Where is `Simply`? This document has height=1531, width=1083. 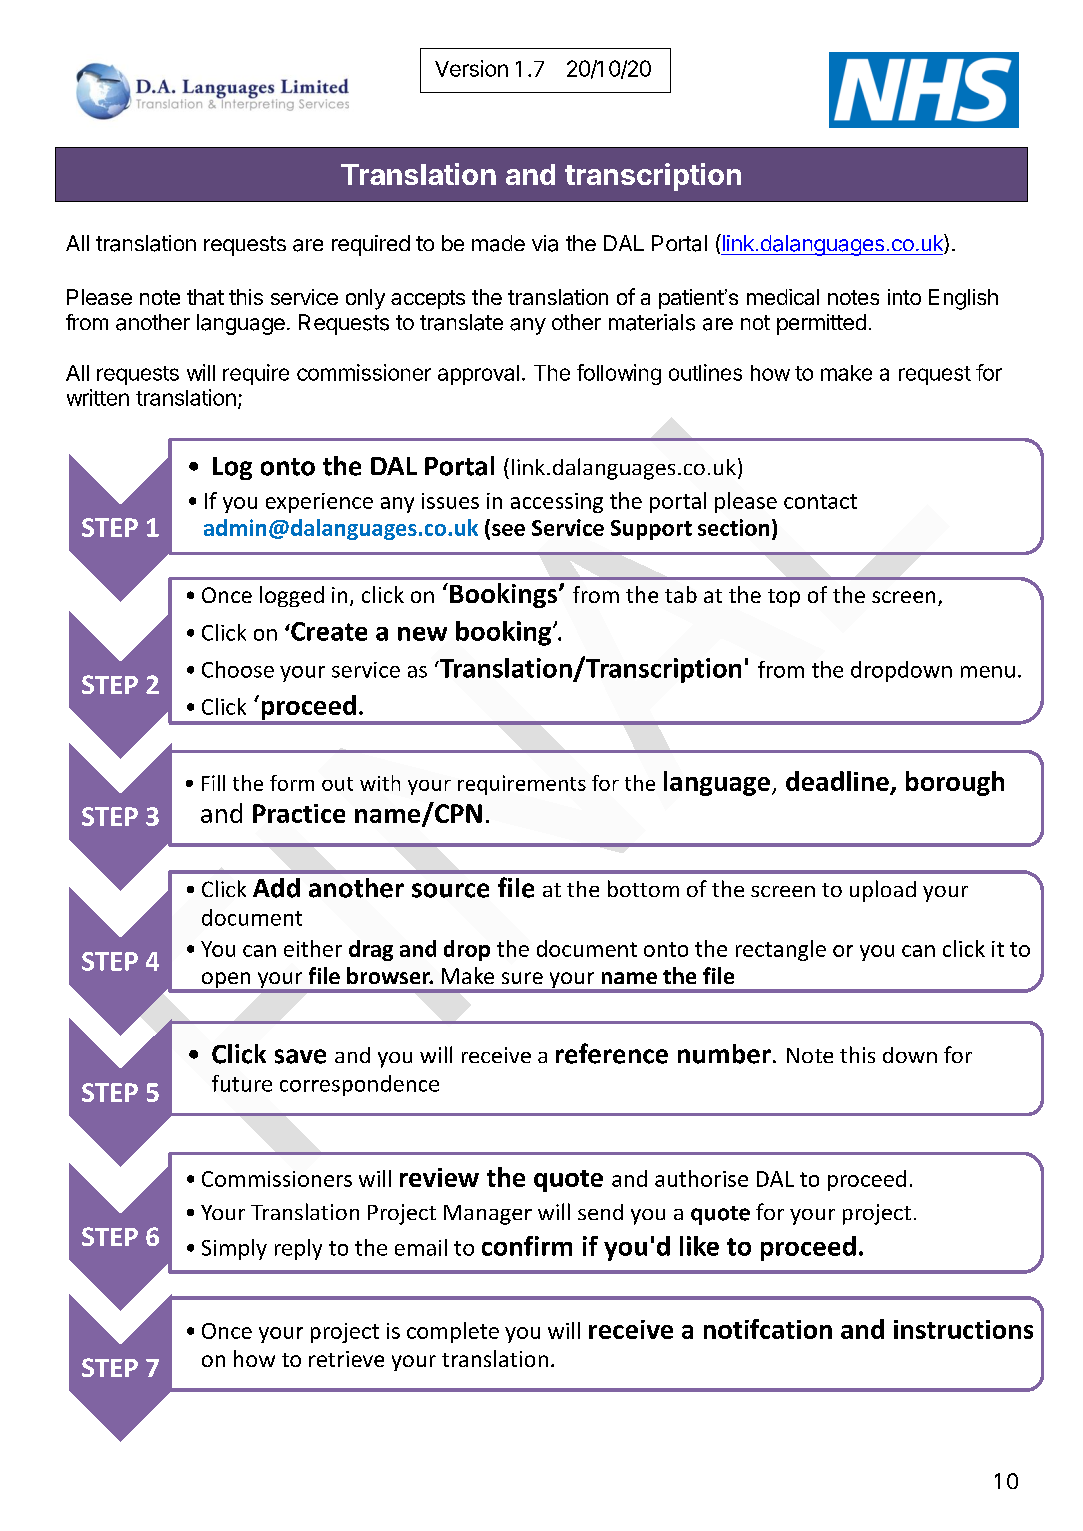
Simply is located at coordinates (234, 1249).
